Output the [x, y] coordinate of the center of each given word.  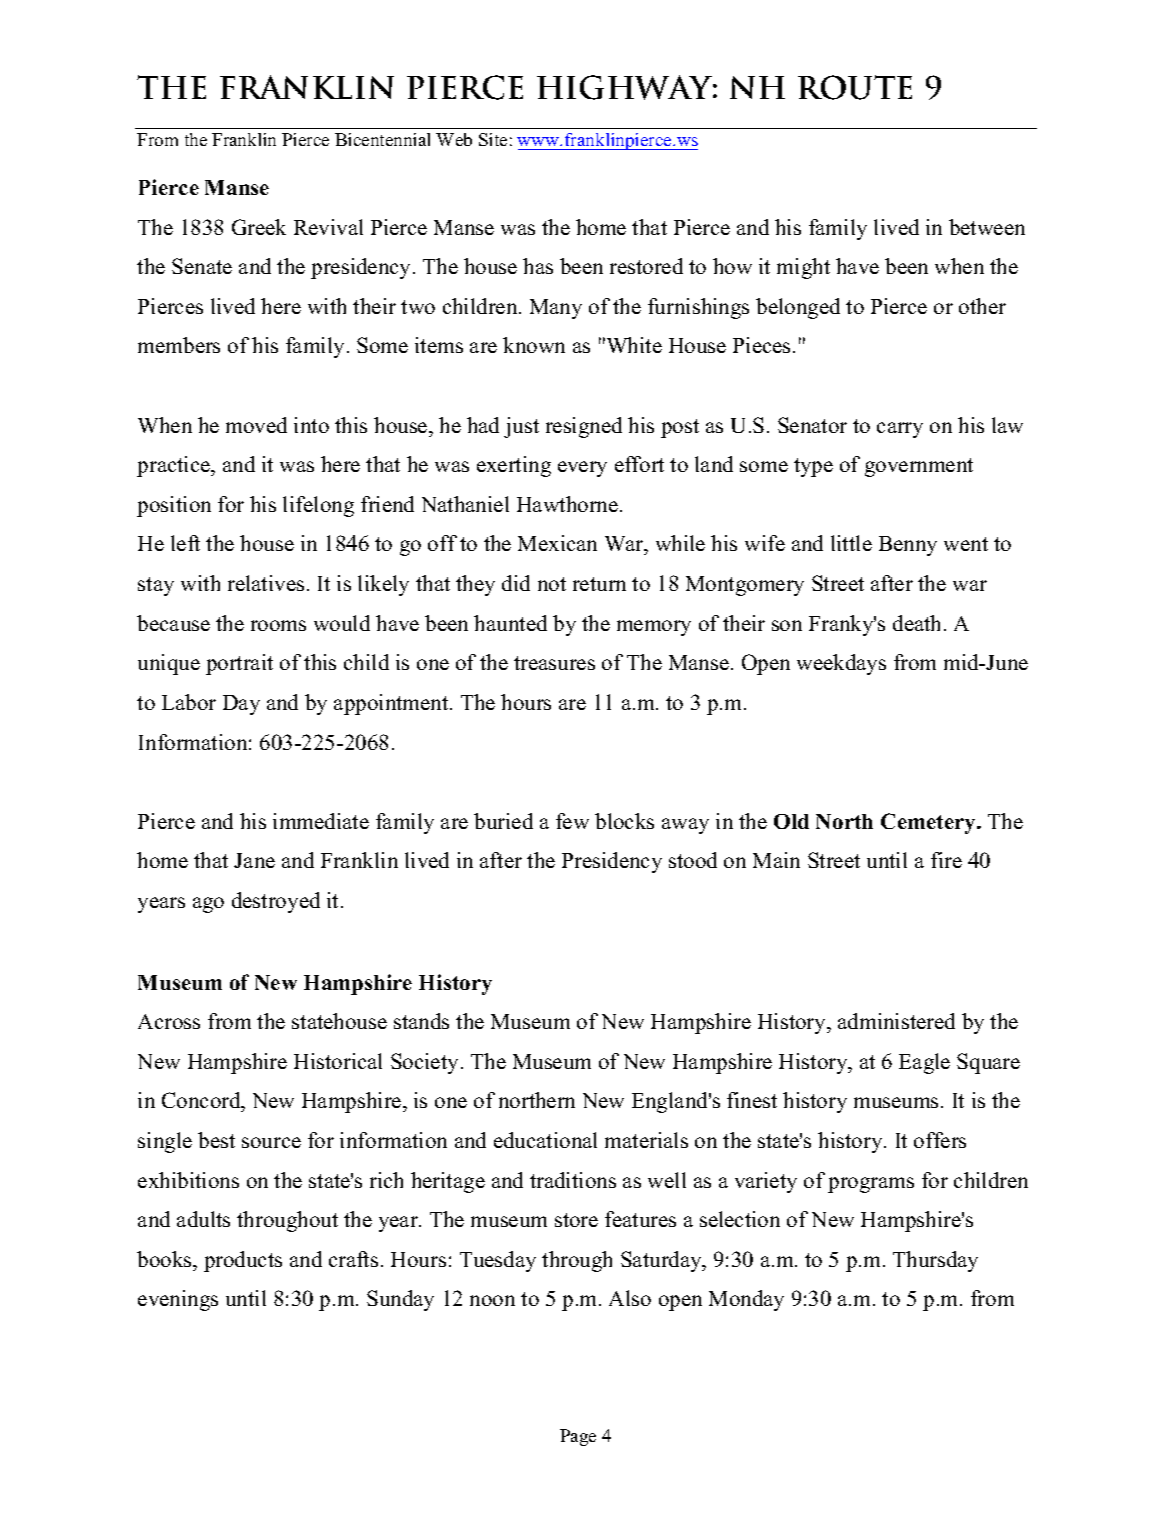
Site [493, 139]
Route [855, 87]
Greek [259, 227]
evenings [178, 1300]
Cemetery [930, 823]
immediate [321, 821]
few [572, 821]
